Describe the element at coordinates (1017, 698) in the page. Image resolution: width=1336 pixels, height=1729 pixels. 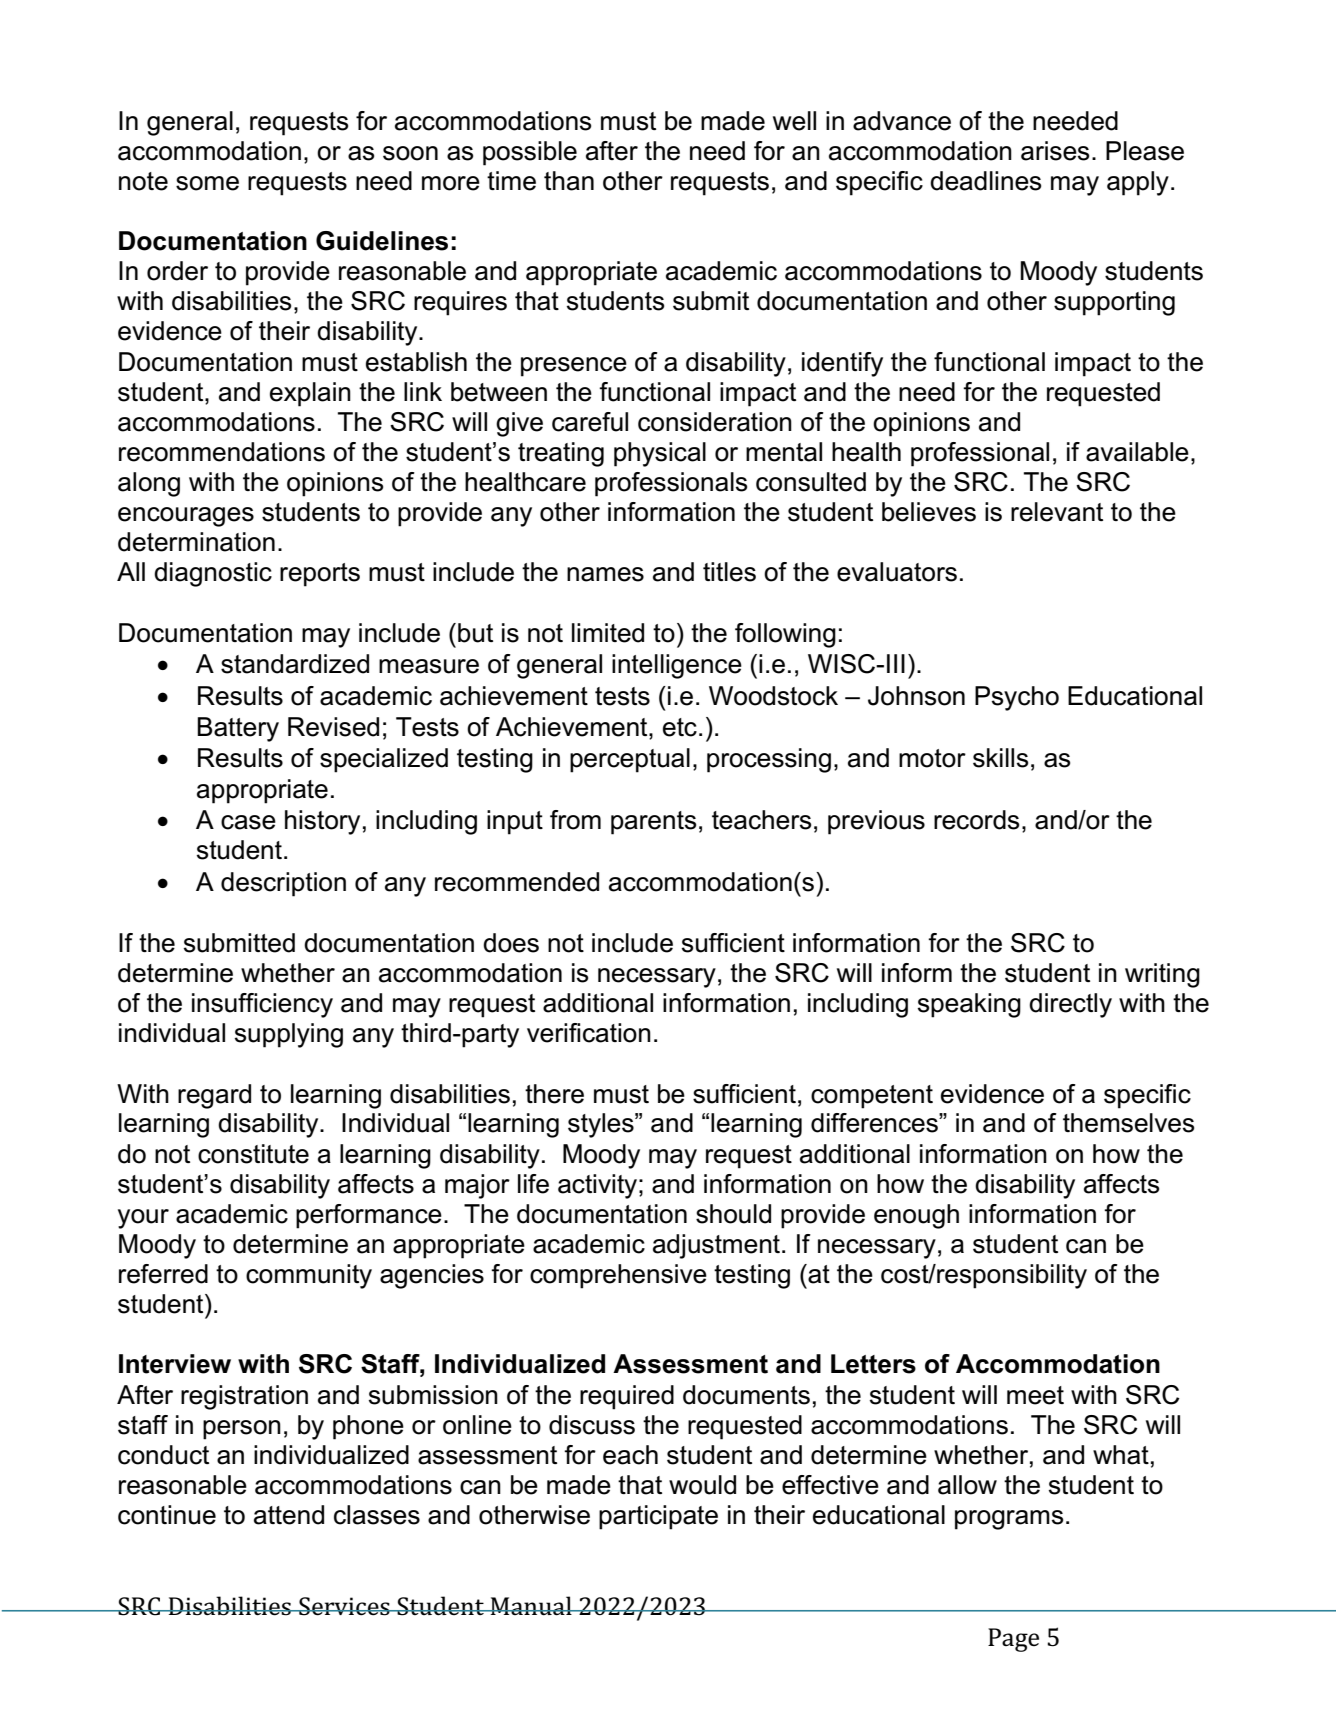
I see `Psycho` at that location.
